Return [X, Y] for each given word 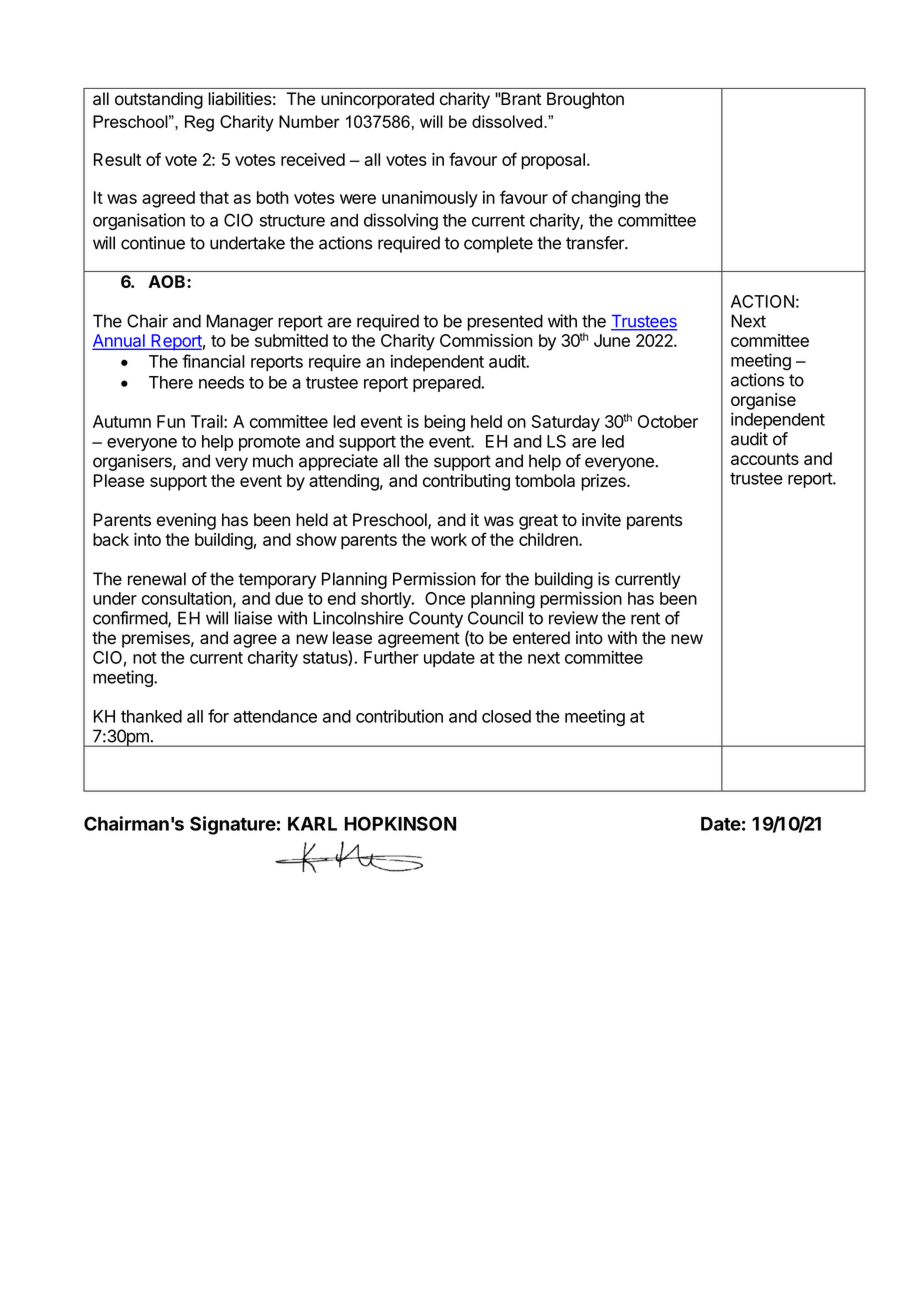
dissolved [507, 121]
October [668, 421]
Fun [171, 421]
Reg [199, 123]
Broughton [585, 100]
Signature [233, 825]
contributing [466, 482]
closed [506, 716]
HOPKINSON [400, 823]
